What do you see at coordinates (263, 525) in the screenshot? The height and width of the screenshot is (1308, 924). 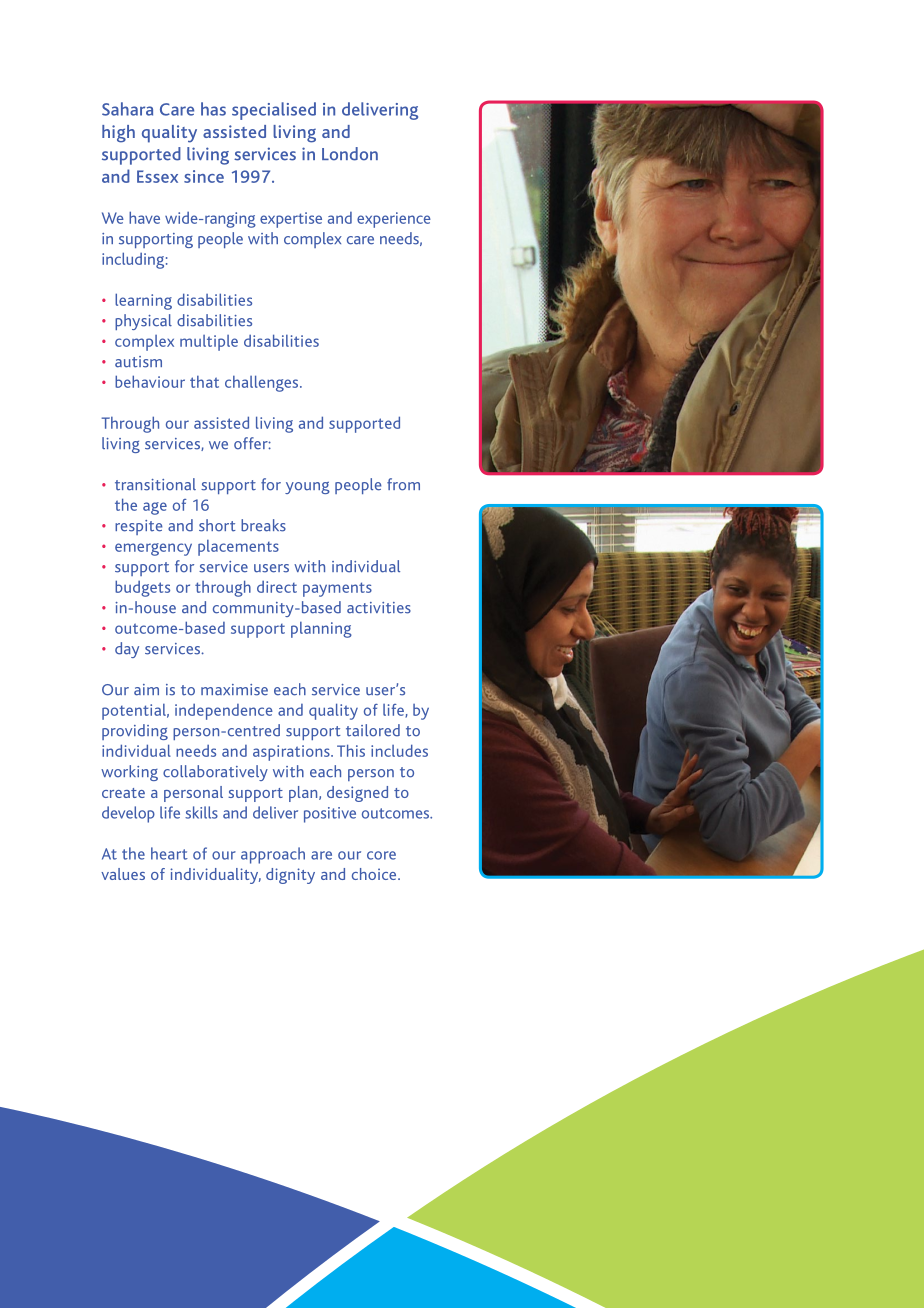 I see `breaks` at bounding box center [263, 525].
